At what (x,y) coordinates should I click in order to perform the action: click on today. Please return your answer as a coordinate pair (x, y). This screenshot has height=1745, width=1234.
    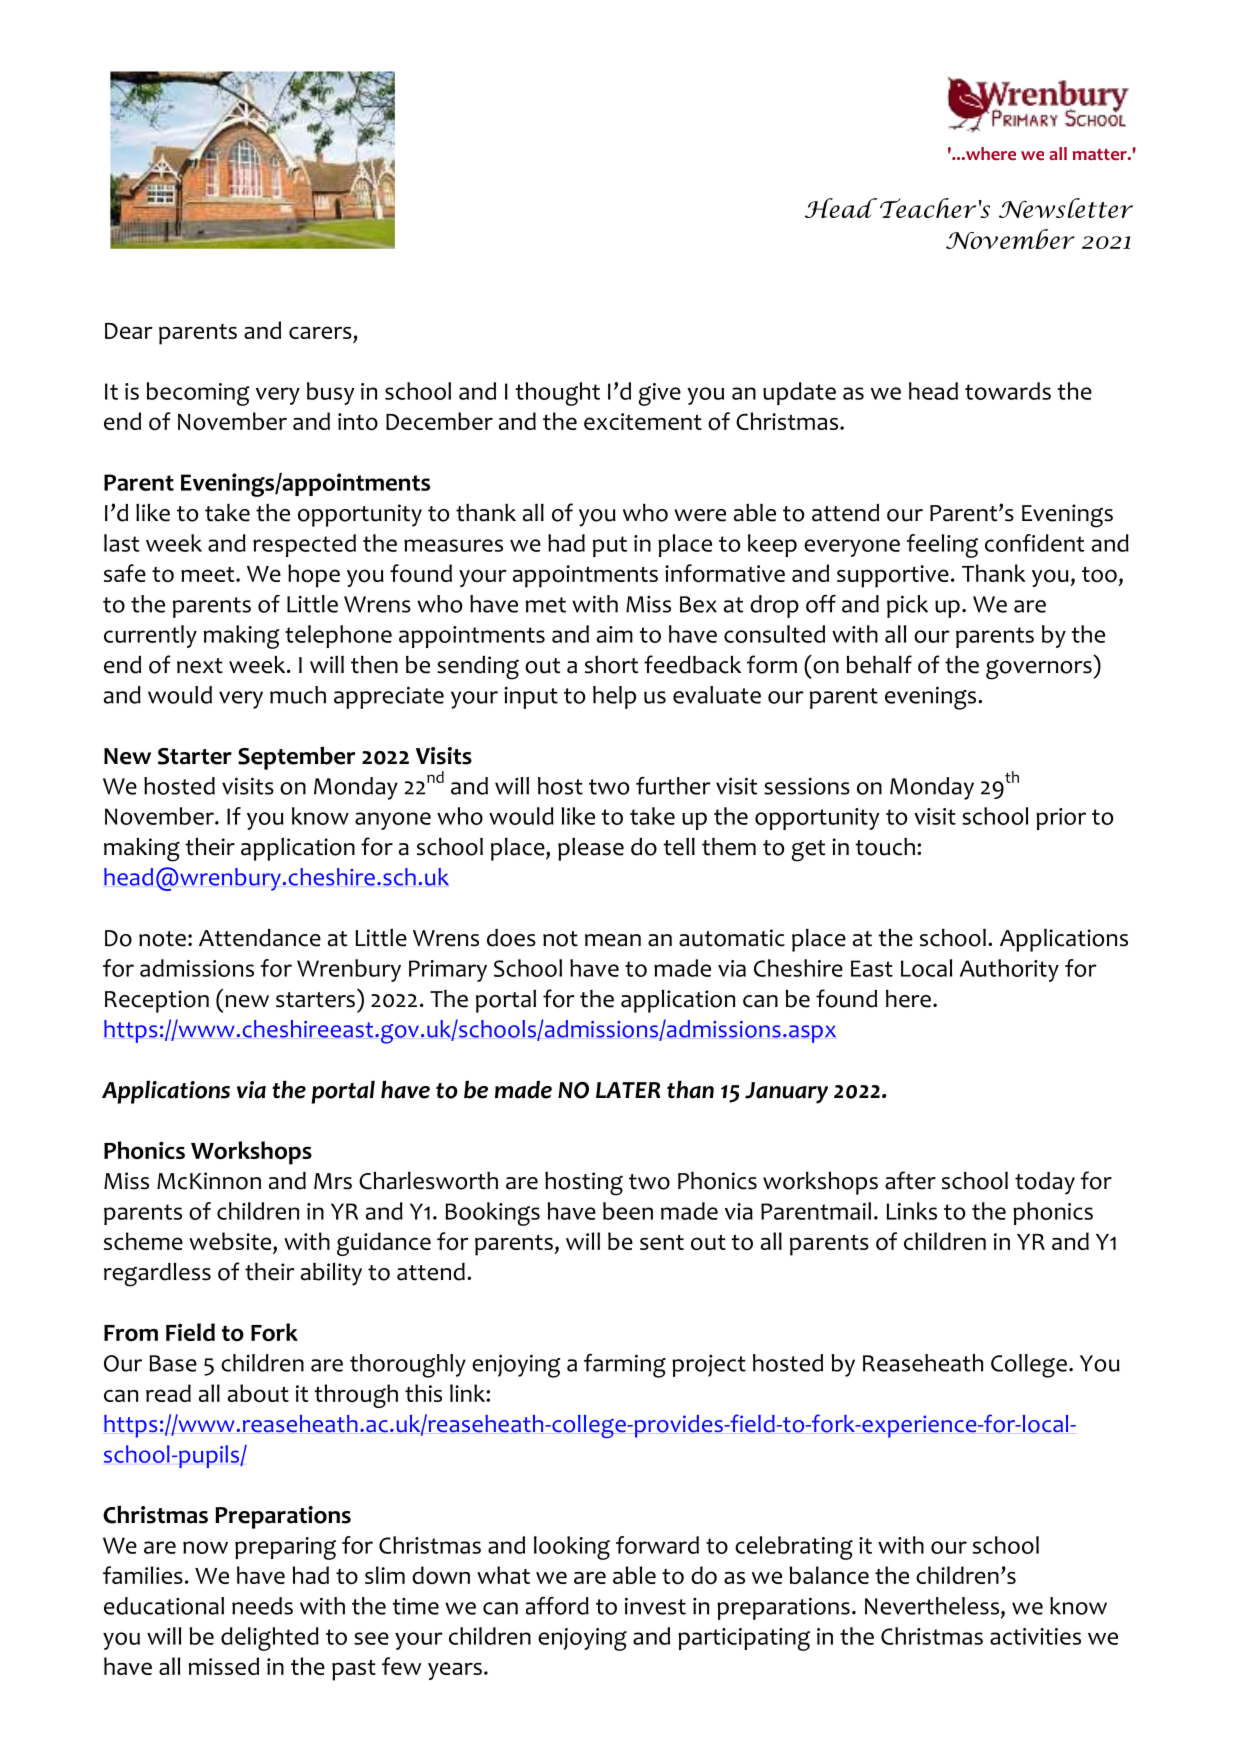
    Looking at the image, I should click on (1045, 1183).
